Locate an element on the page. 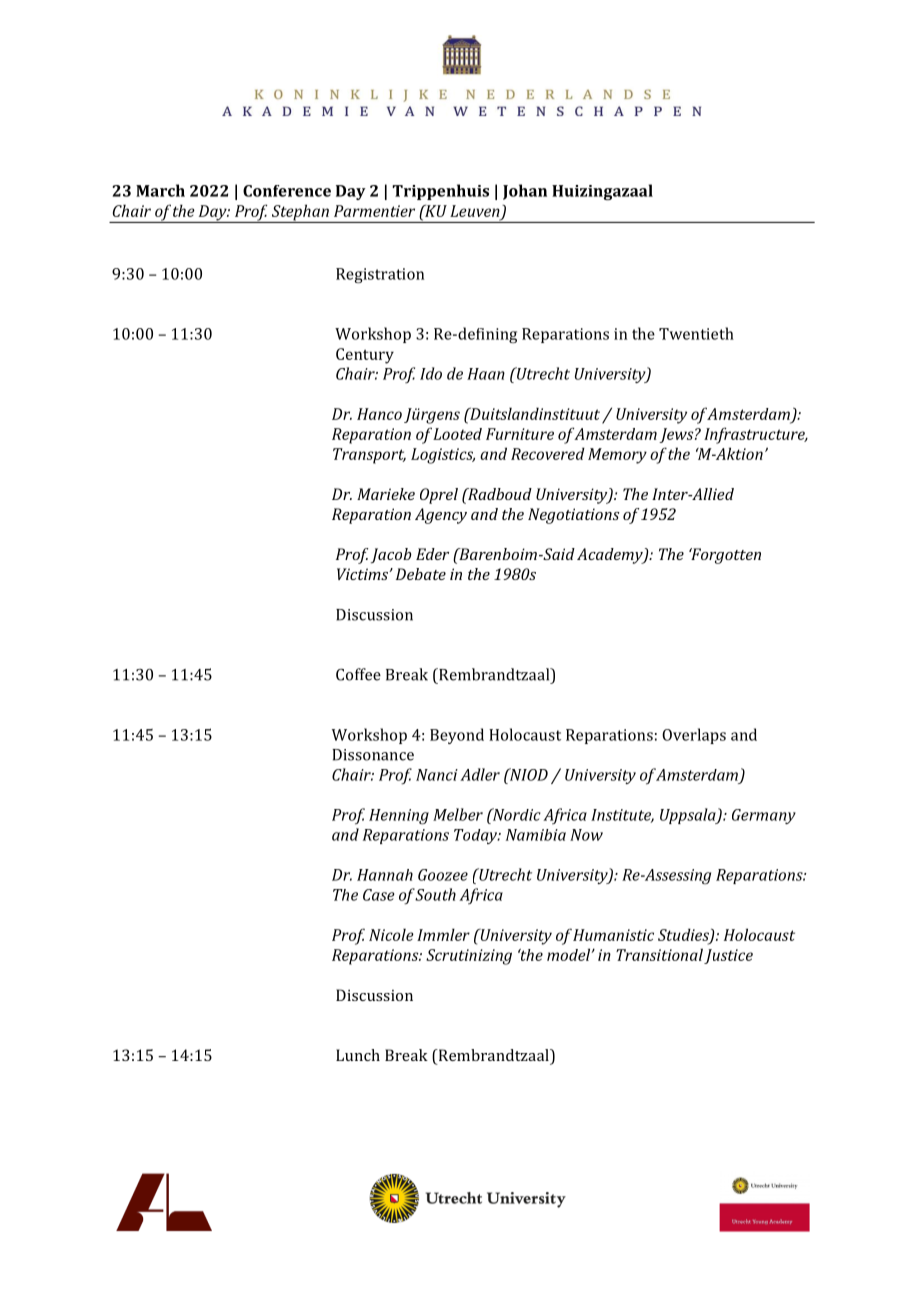 This image has height=1308, width=924. Coffee is located at coordinates (358, 674).
